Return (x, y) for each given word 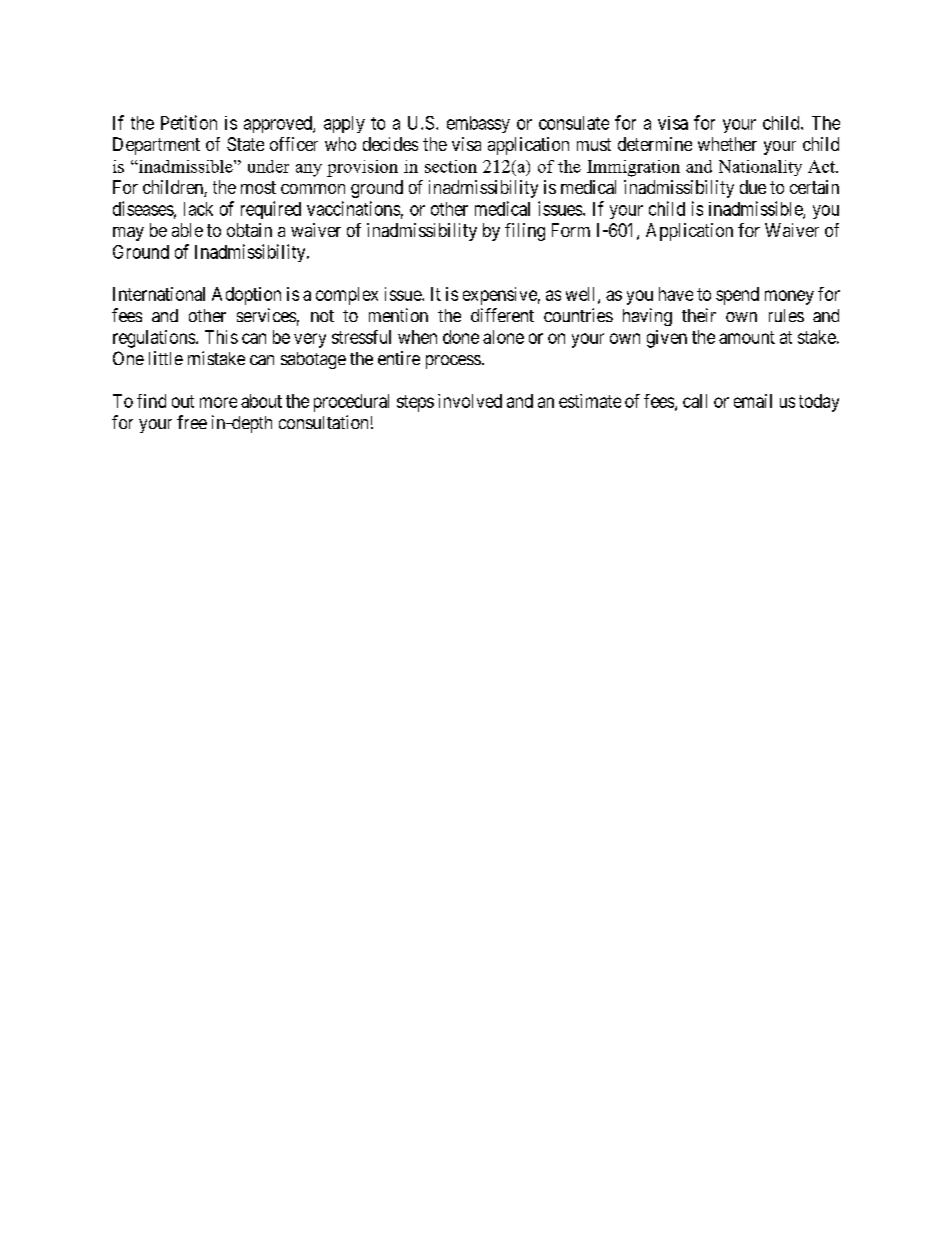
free (192, 422)
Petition (189, 122)
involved (470, 401)
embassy (478, 124)
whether (727, 144)
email (753, 401)
